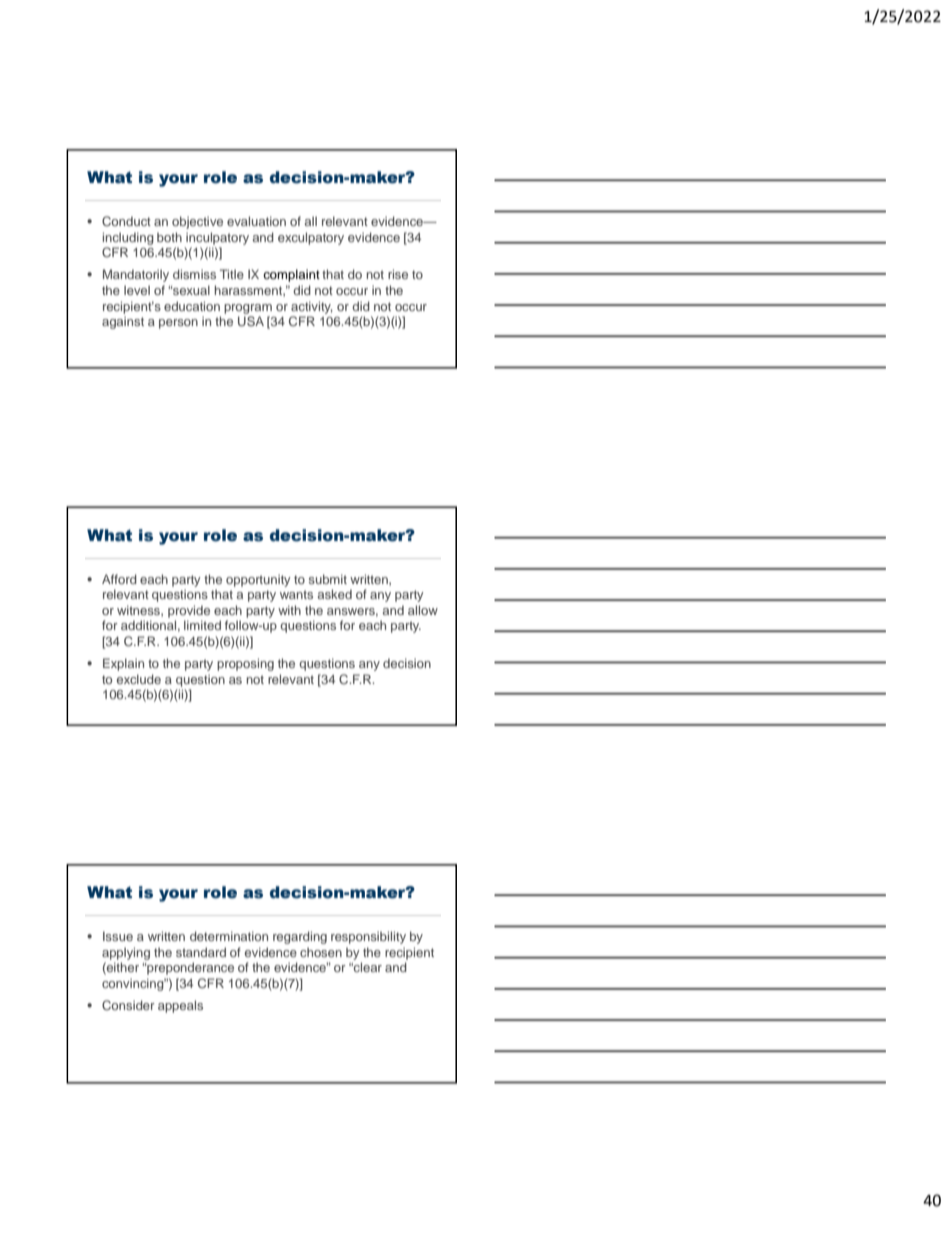 This screenshot has width=952, height=1233. What do you see at coordinates (256, 221) in the screenshot?
I see `evaluation` at bounding box center [256, 221].
